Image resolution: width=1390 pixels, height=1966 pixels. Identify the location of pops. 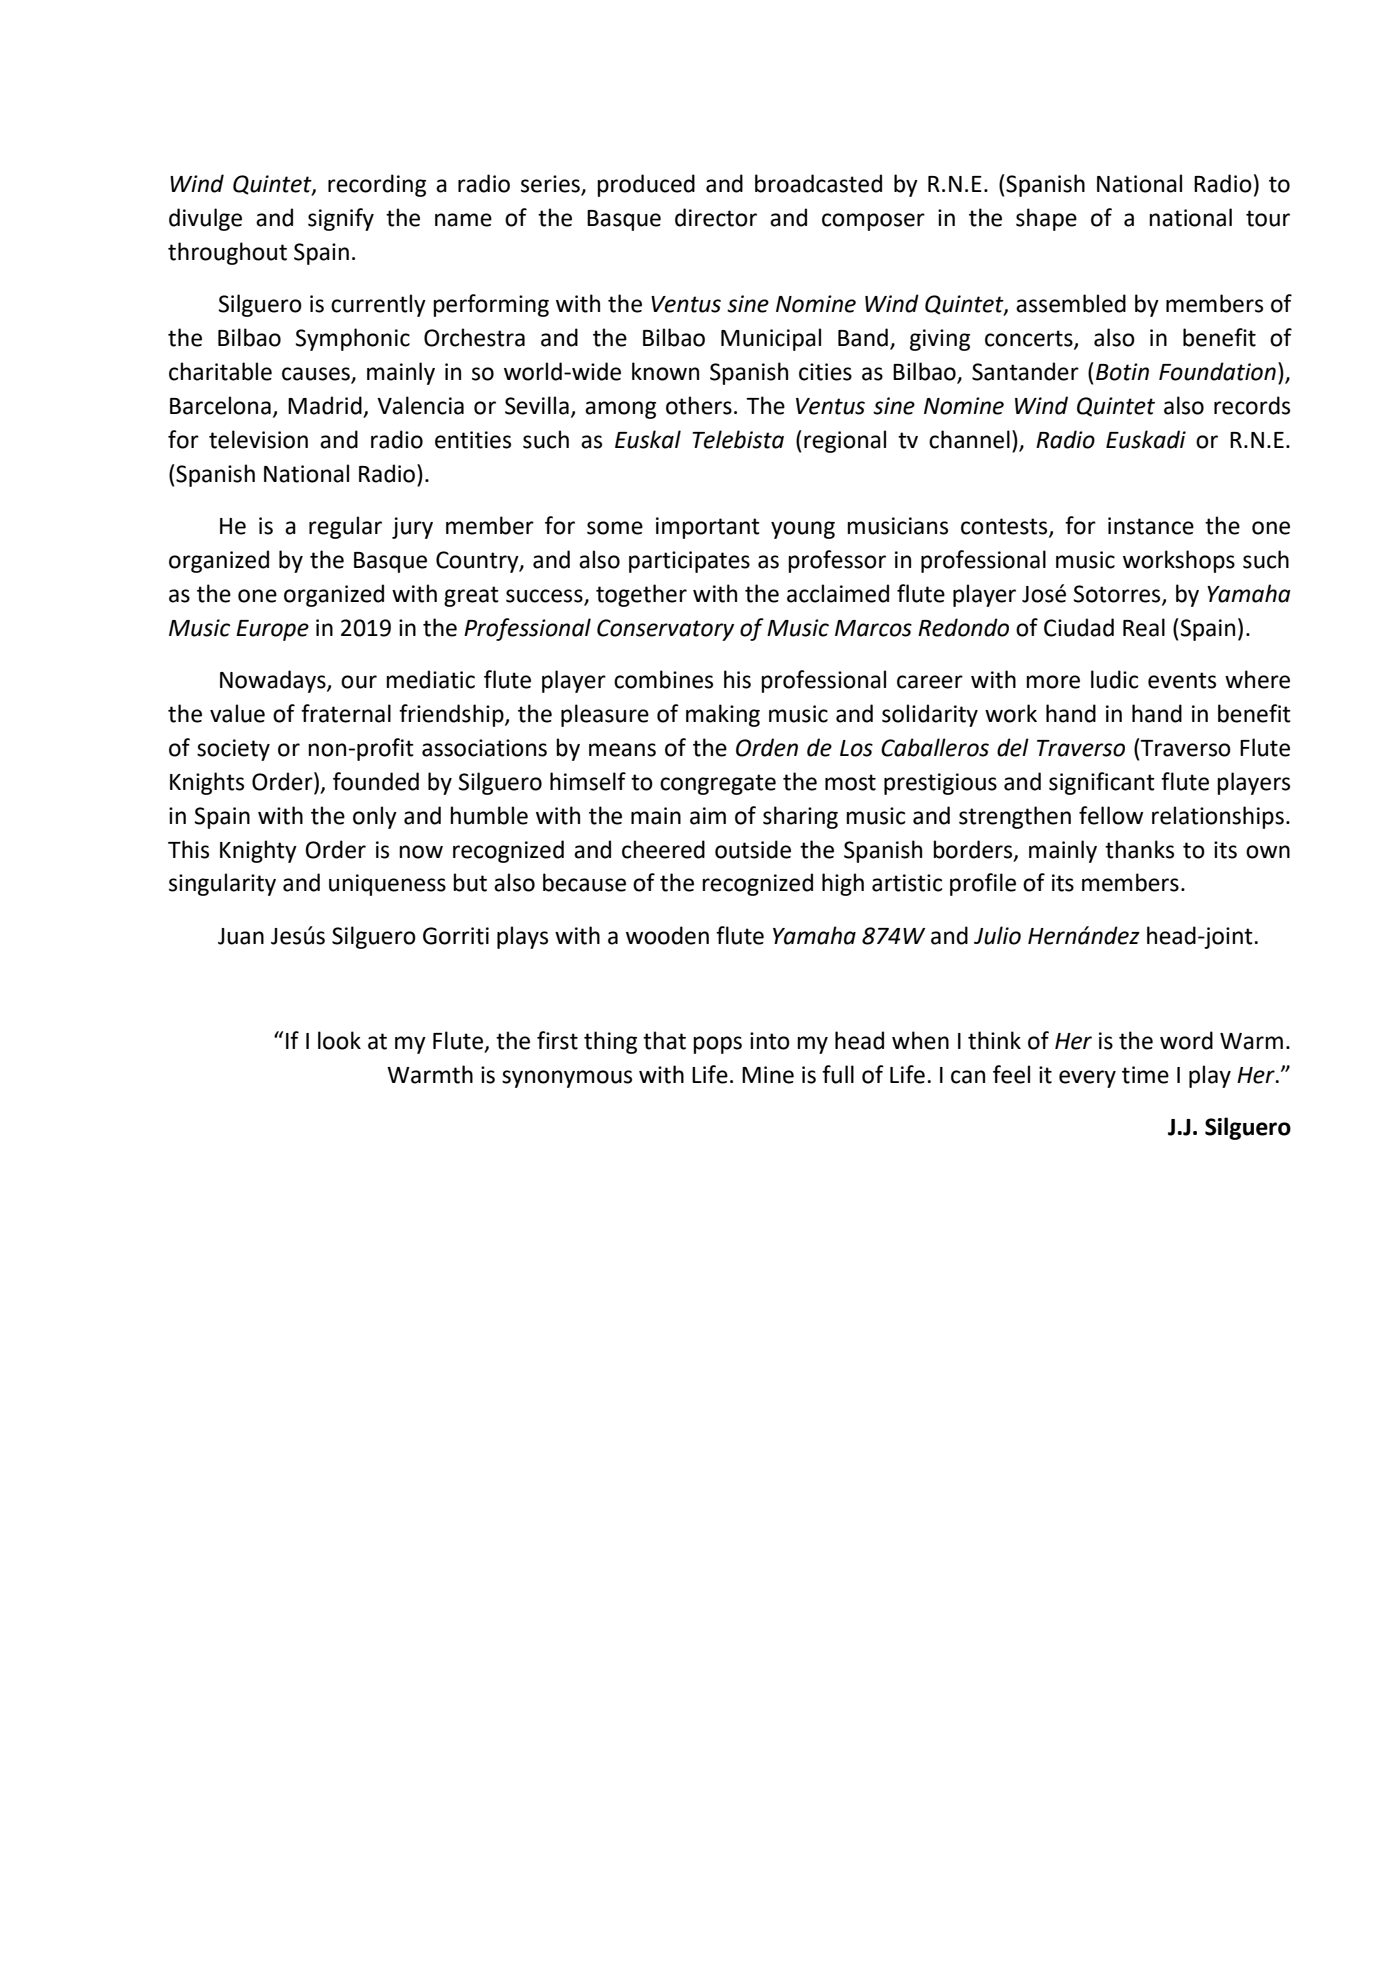
(717, 1045).
